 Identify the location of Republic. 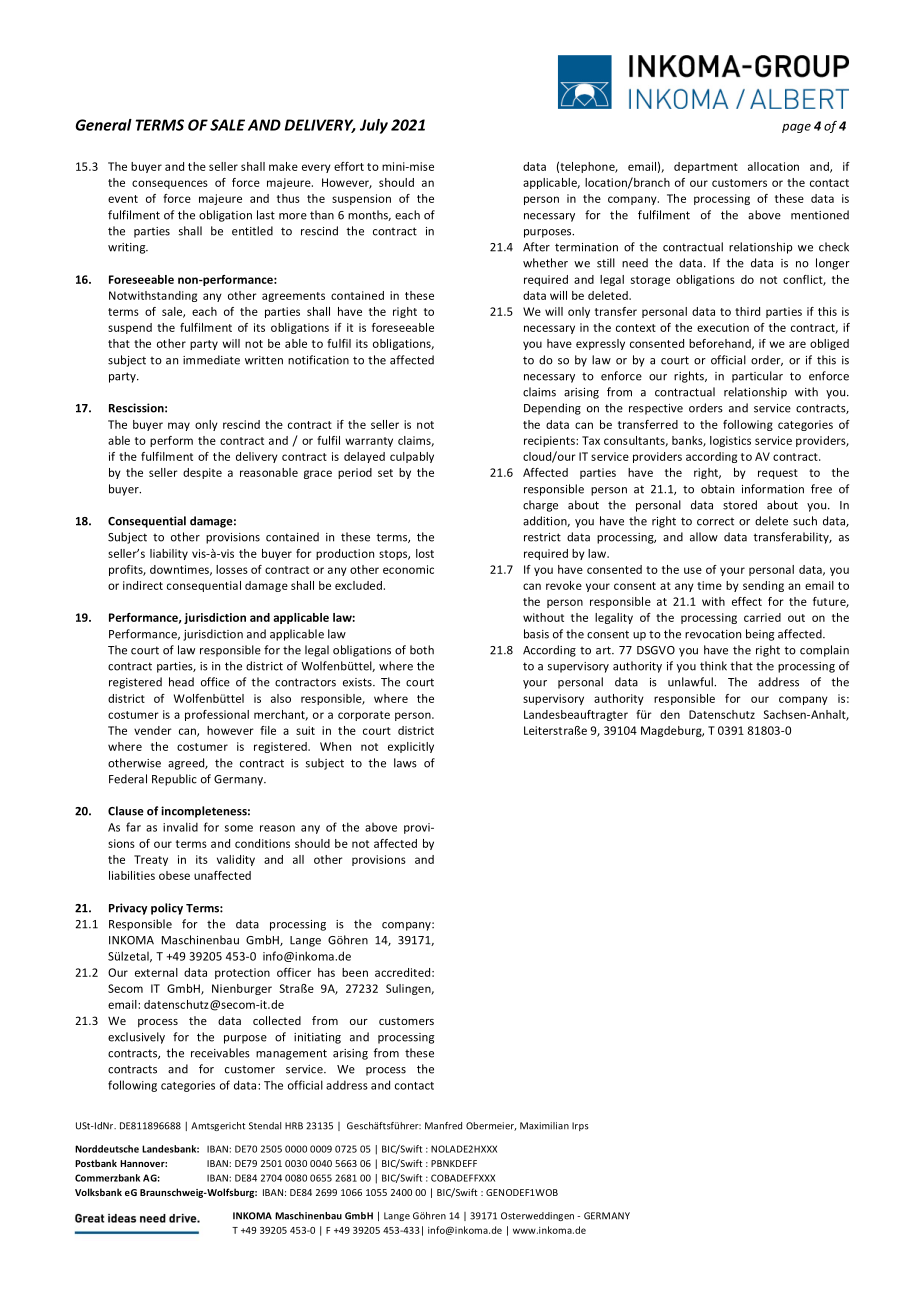
(174, 780).
